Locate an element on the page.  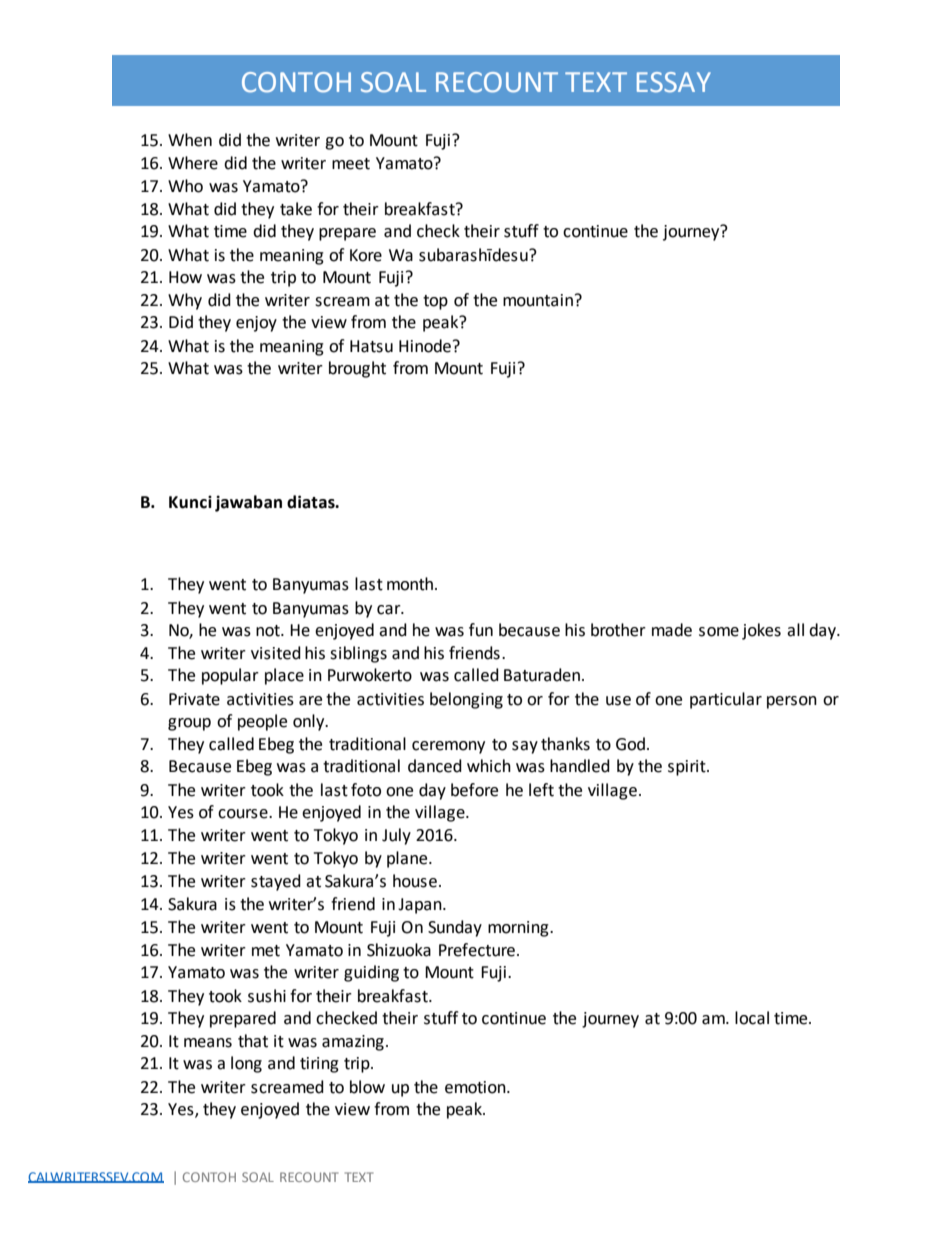
not is located at coordinates (269, 631).
